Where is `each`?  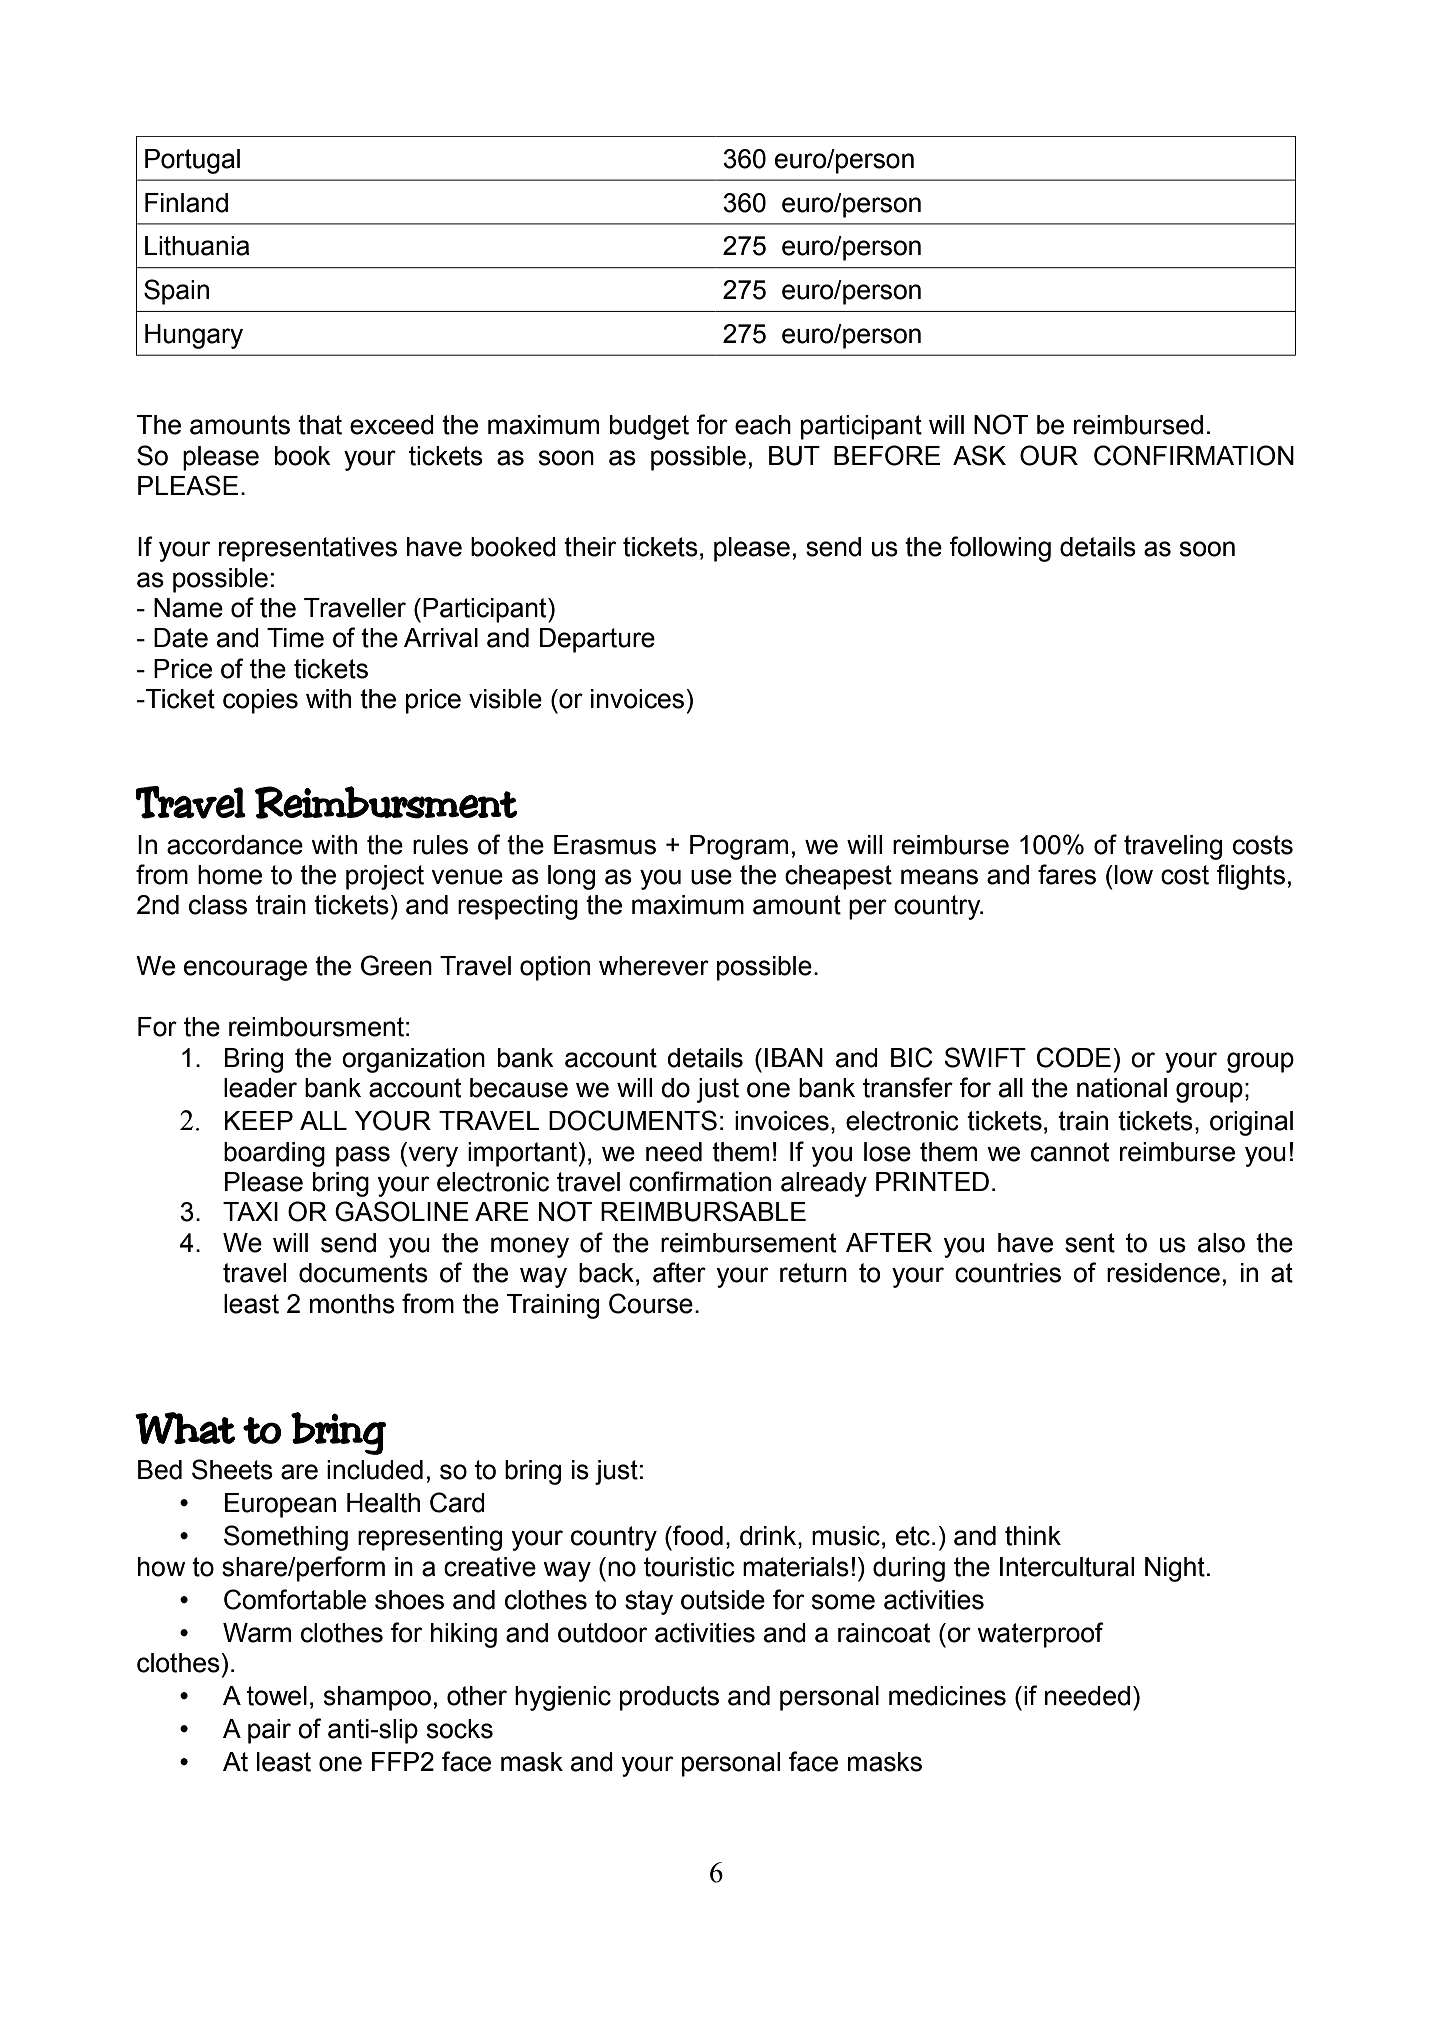
each is located at coordinates (763, 425).
